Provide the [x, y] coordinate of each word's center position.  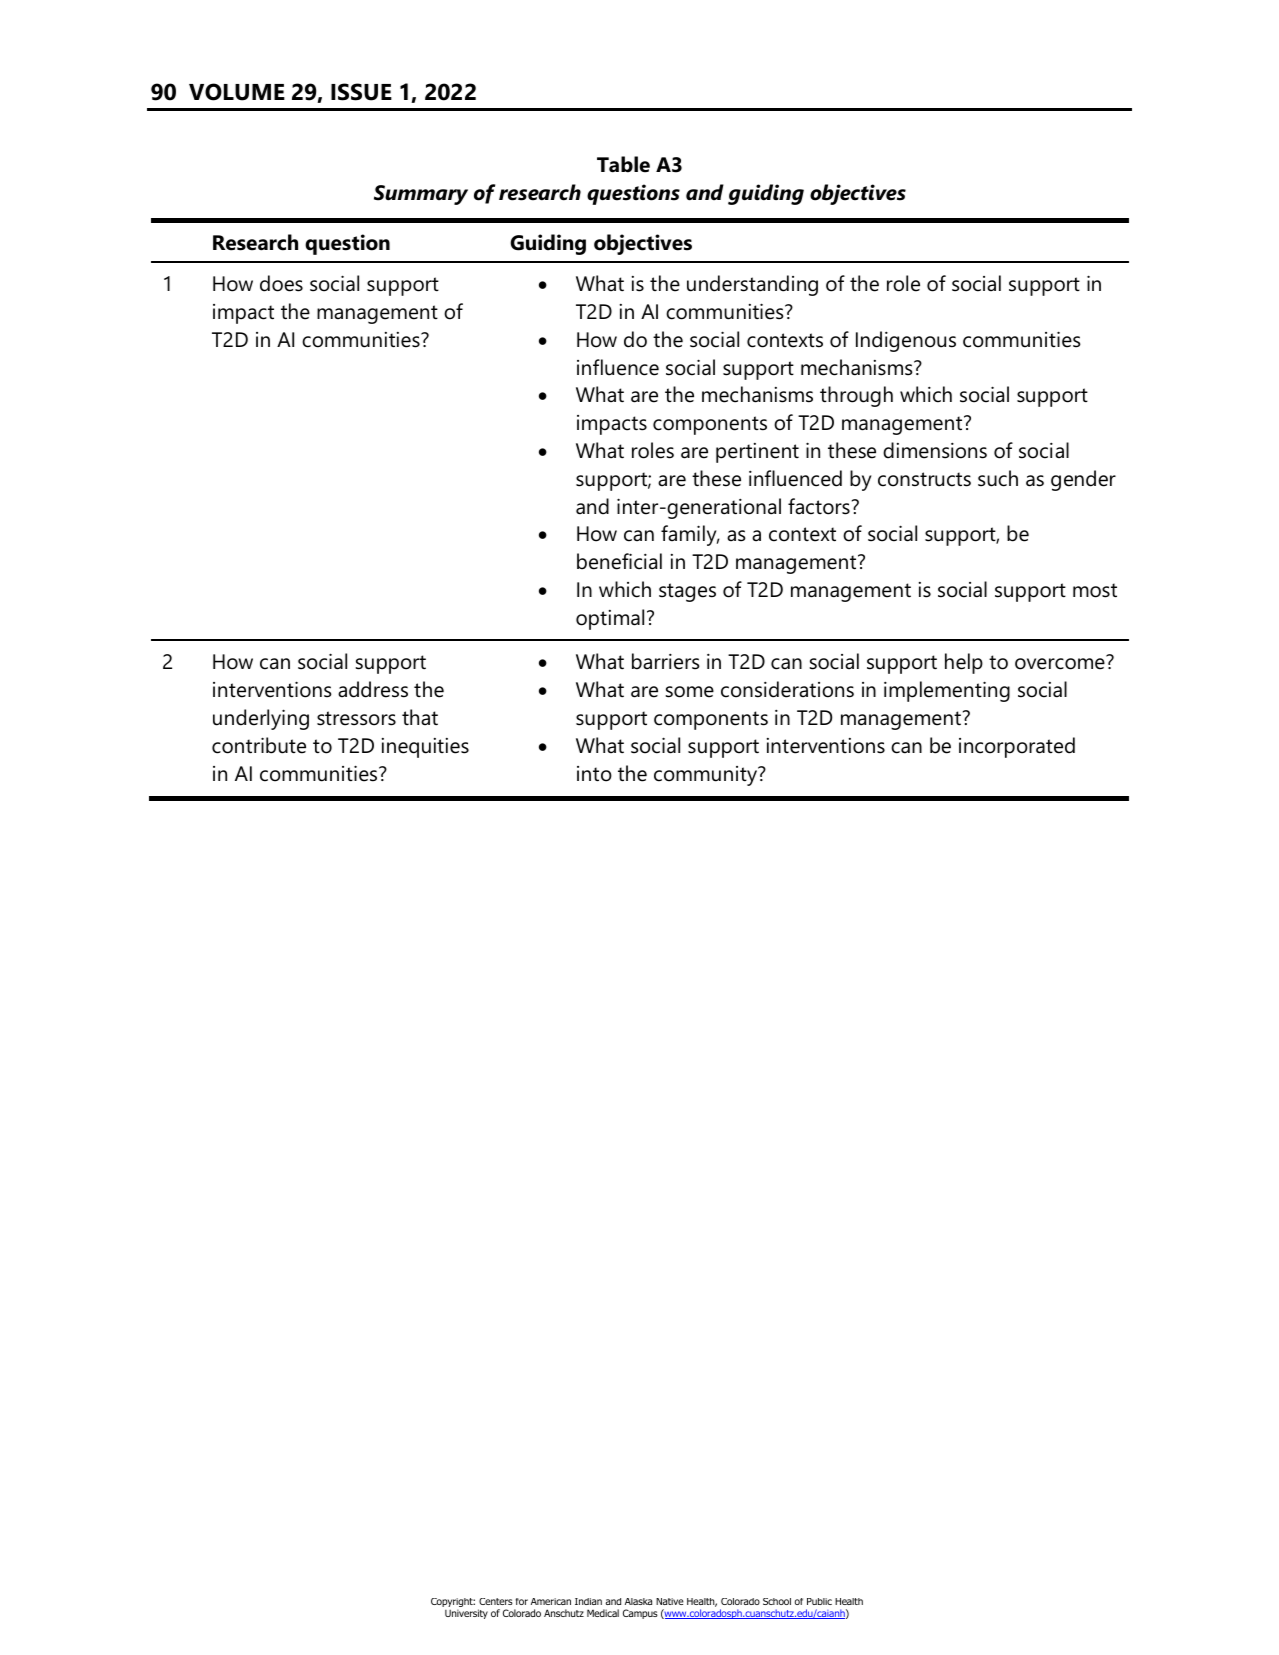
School [777, 1601]
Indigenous [906, 341]
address [373, 689]
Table [623, 164]
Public [819, 1601]
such [998, 478]
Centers [496, 1601]
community [707, 776]
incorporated [1017, 747]
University [466, 1614]
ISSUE [361, 92]
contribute [259, 745]
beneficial [619, 561]
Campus [640, 1614]
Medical [603, 1613]
